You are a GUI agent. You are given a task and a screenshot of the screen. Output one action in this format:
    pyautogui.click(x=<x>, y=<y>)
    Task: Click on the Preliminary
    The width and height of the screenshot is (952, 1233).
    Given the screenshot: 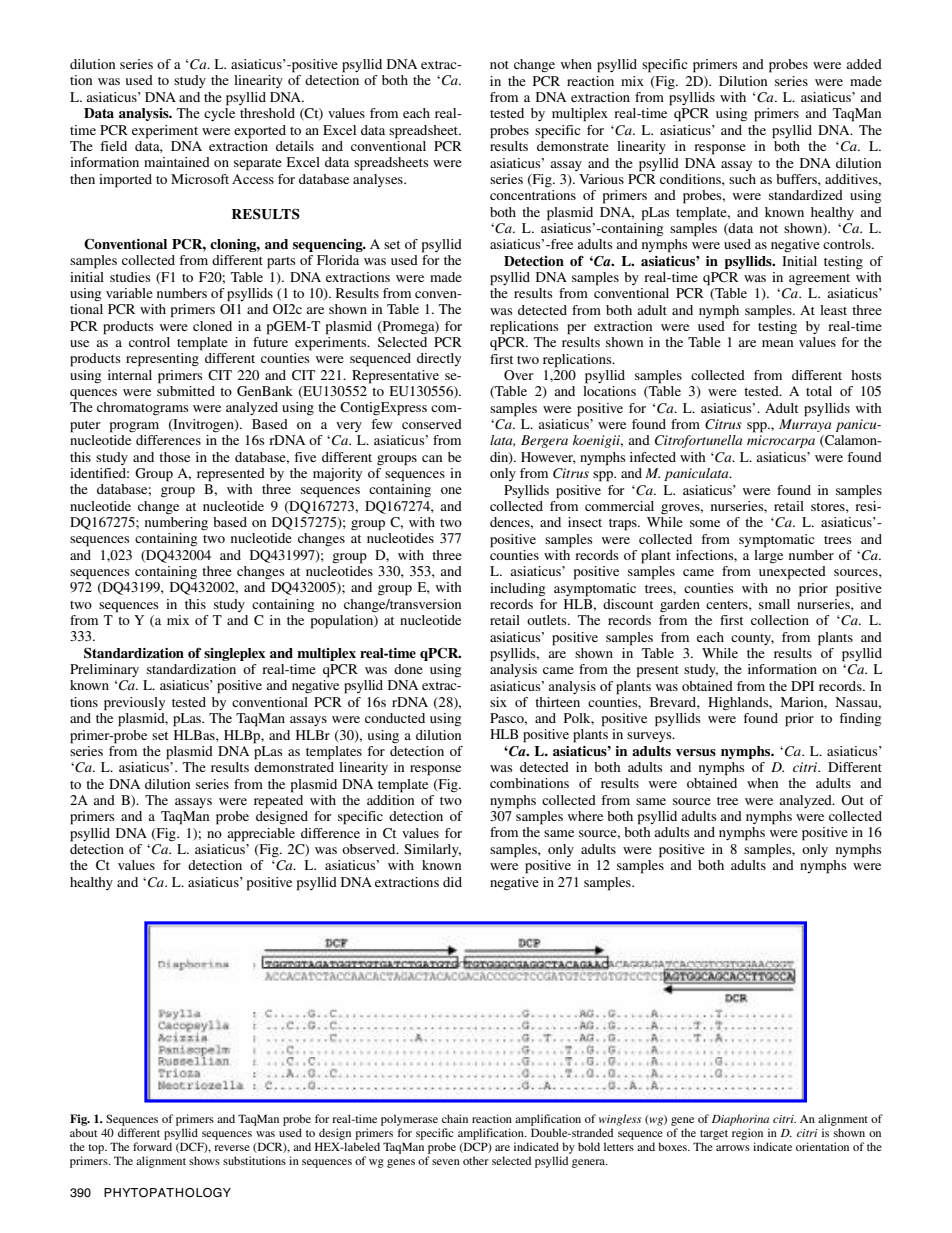 What is the action you would take?
    pyautogui.click(x=104, y=670)
